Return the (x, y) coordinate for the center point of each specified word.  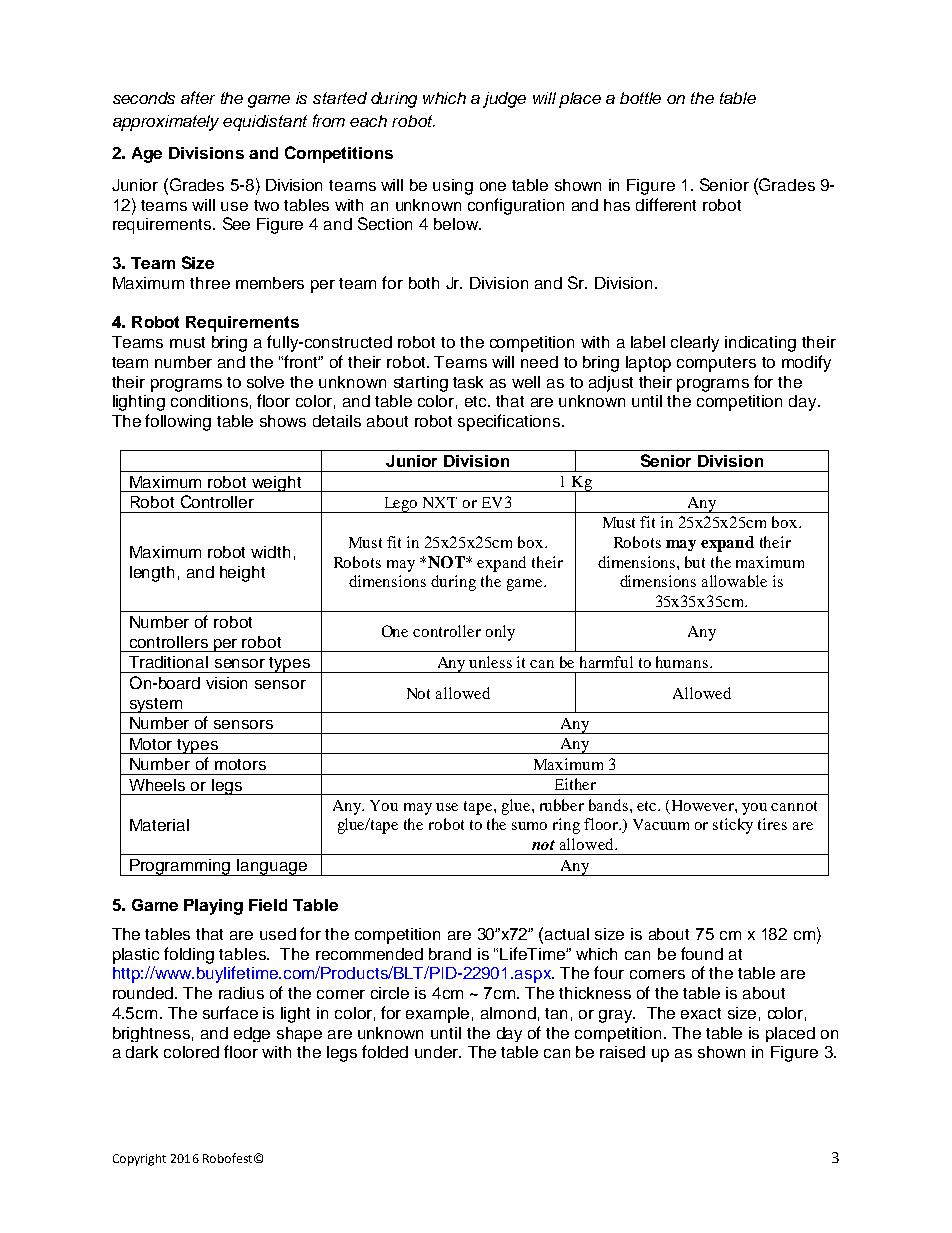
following (178, 422)
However (704, 805)
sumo (529, 826)
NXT (440, 502)
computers (716, 364)
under (438, 1052)
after (198, 97)
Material (159, 825)
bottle (640, 98)
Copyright (139, 1160)
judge (504, 100)
